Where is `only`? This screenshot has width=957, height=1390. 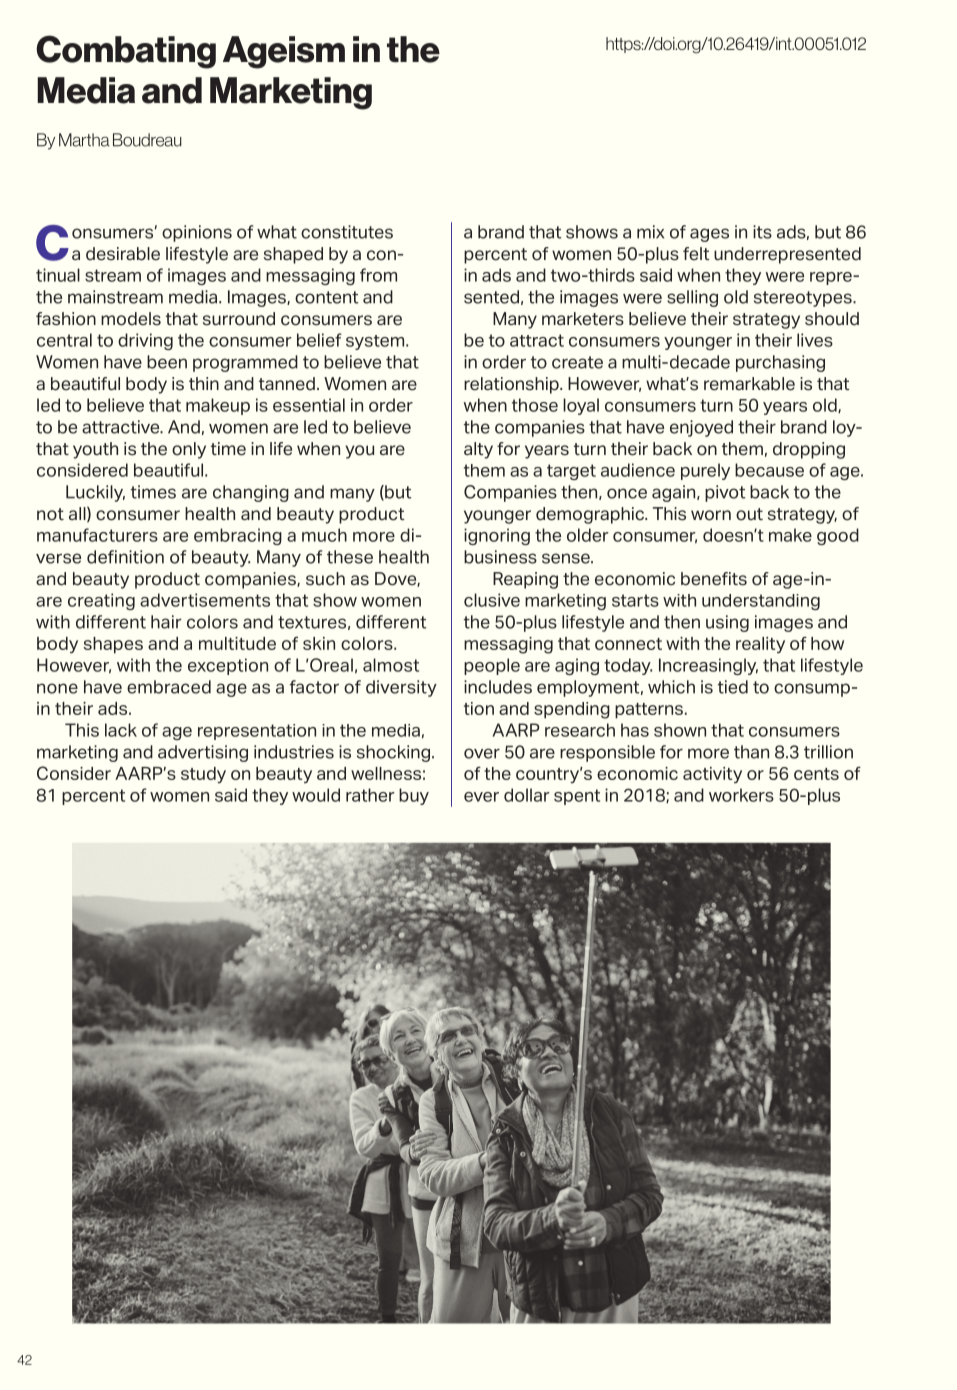
only is located at coordinates (189, 450).
